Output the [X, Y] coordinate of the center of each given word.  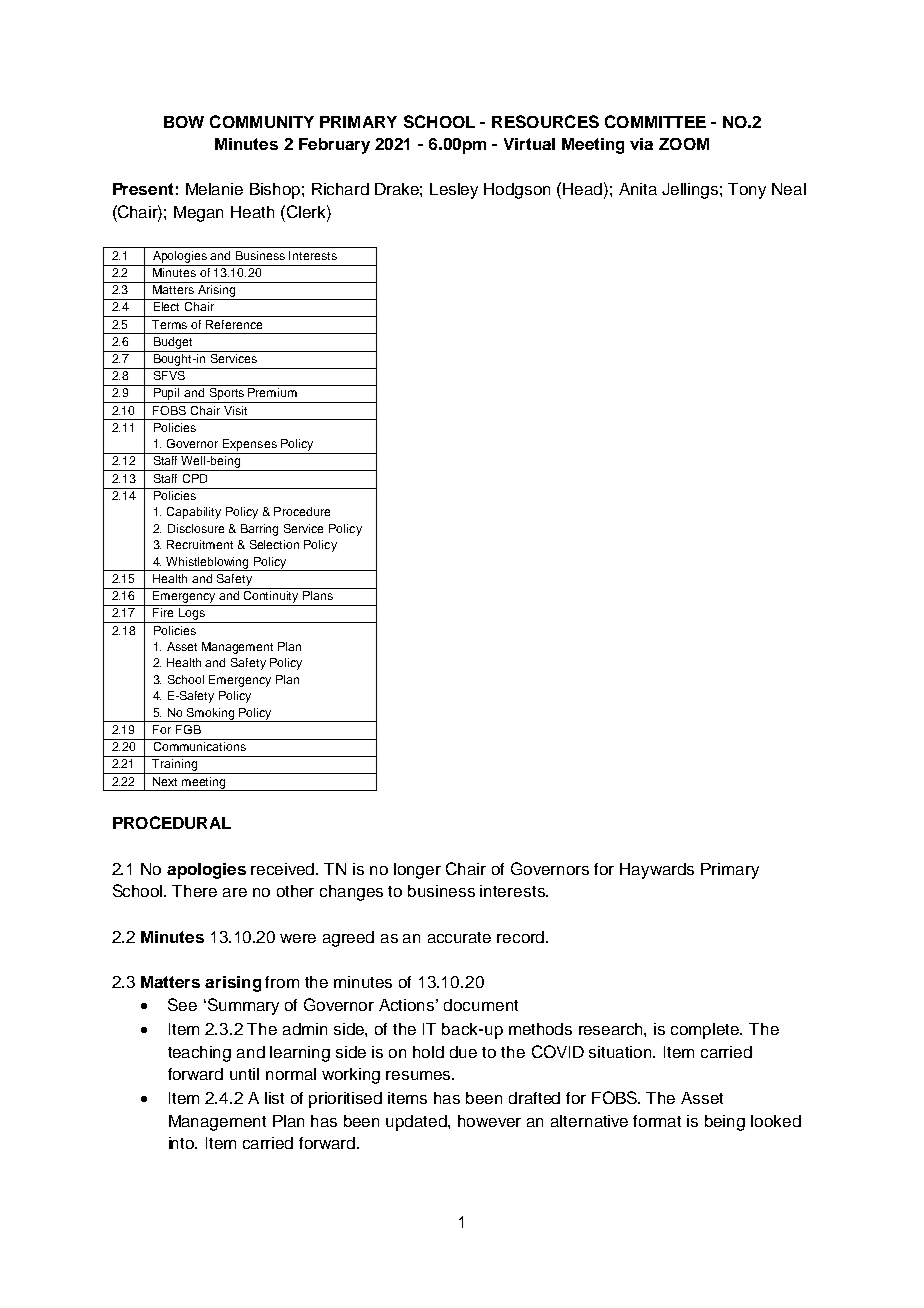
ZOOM [684, 144]
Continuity [272, 595]
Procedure [302, 511]
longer [417, 871]
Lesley [454, 191]
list [274, 1098]
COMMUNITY [262, 121]
